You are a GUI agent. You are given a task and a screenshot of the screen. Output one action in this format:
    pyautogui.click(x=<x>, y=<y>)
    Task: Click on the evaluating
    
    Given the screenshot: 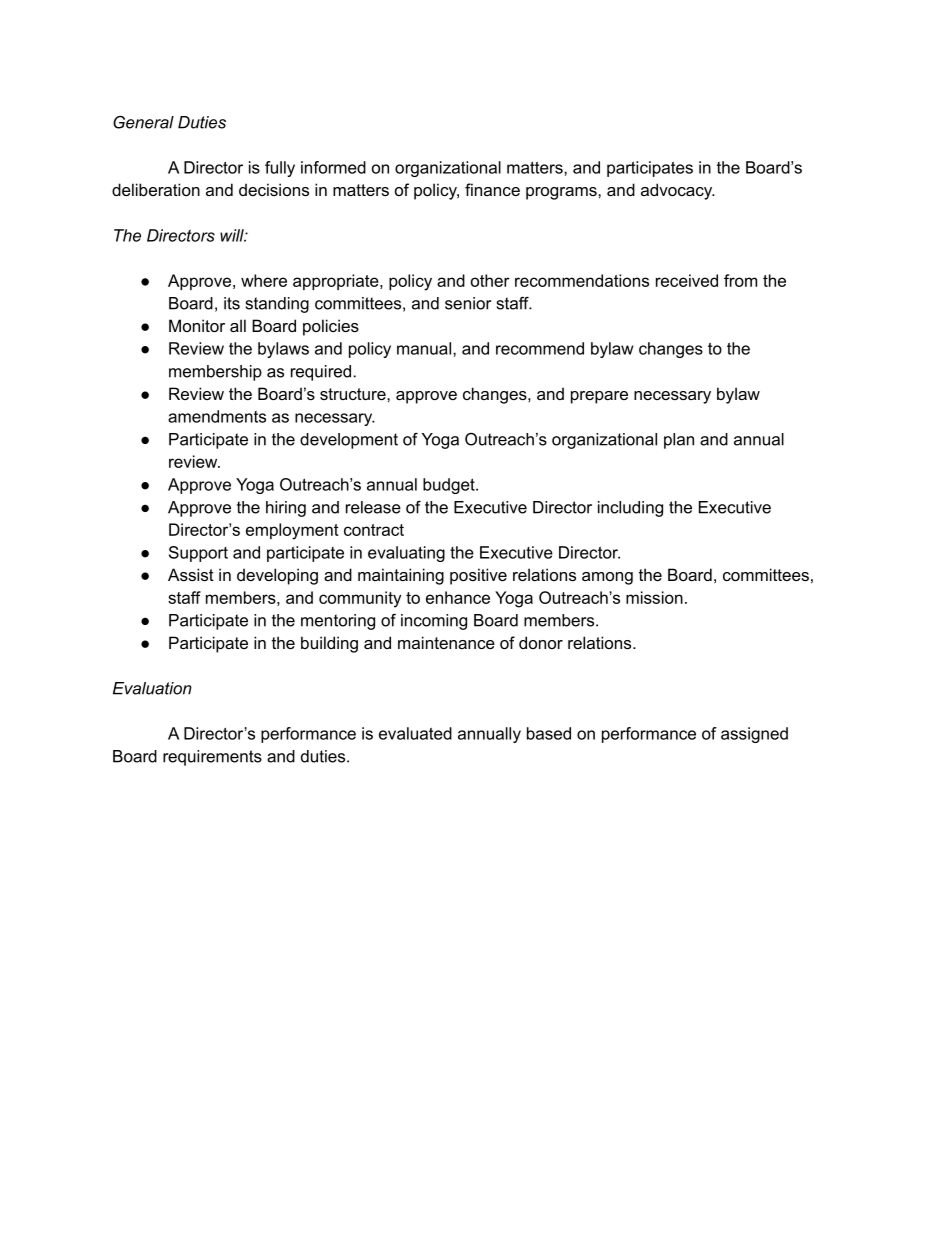 What is the action you would take?
    pyautogui.click(x=406, y=554)
